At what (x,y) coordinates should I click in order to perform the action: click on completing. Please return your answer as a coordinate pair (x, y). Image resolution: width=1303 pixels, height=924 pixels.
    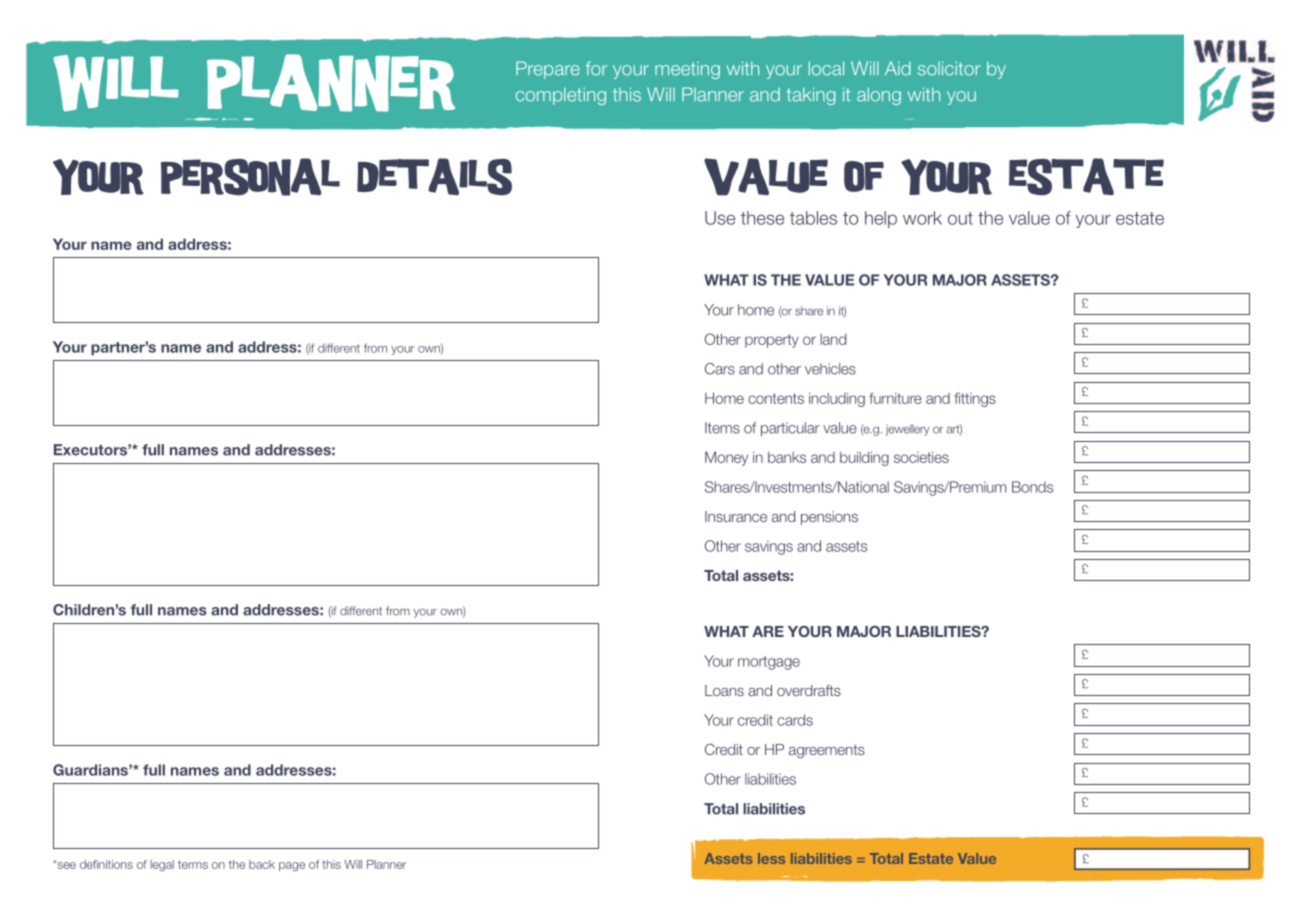
    Looking at the image, I should click on (561, 96).
